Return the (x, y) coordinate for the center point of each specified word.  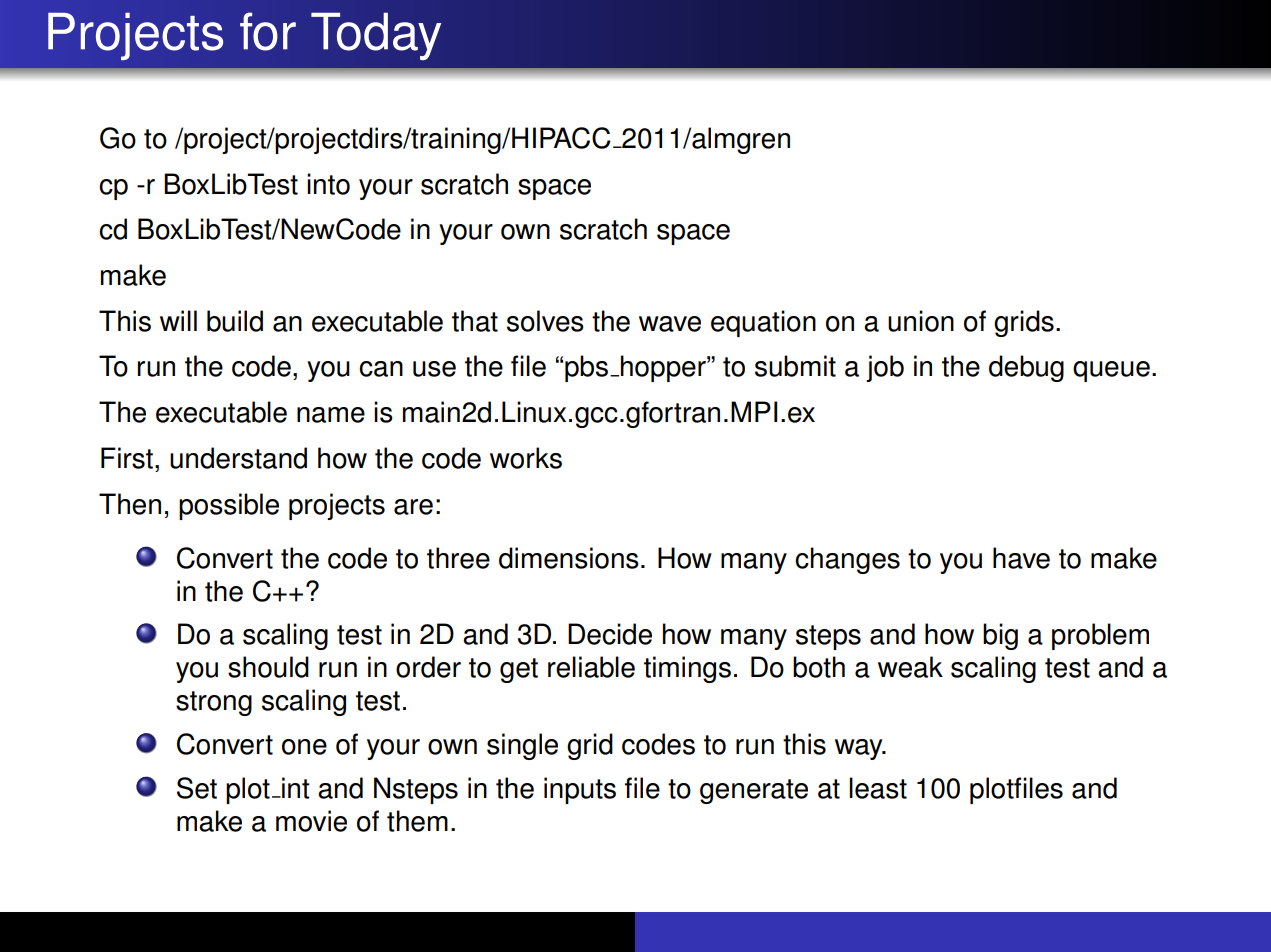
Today (376, 36)
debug (1026, 368)
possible (229, 506)
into (328, 184)
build (235, 321)
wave (670, 324)
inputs (580, 790)
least (878, 788)
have (1021, 558)
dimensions (569, 558)
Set (197, 788)
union (921, 321)
